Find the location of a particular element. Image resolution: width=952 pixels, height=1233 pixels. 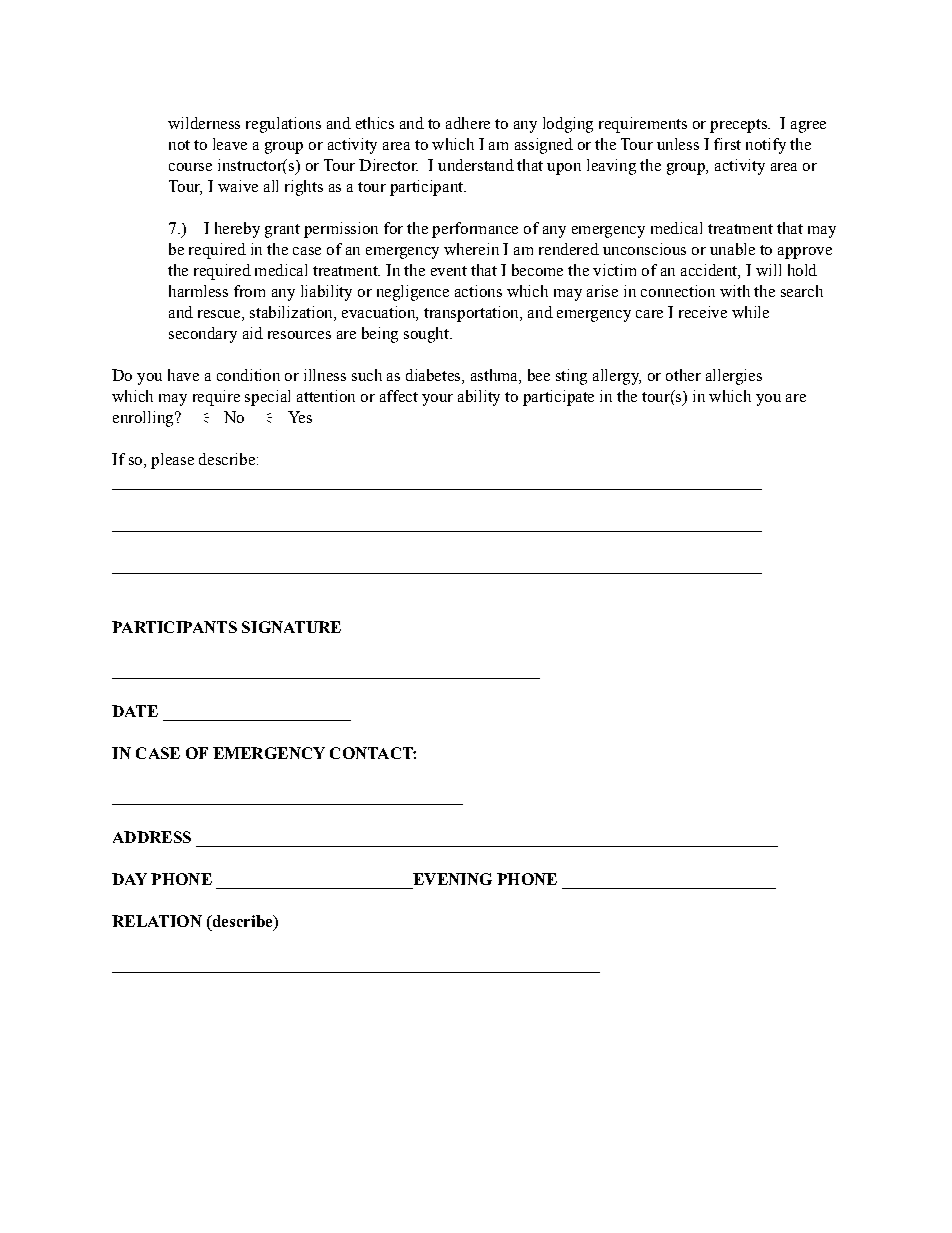

ADDRESS is located at coordinates (152, 837).
